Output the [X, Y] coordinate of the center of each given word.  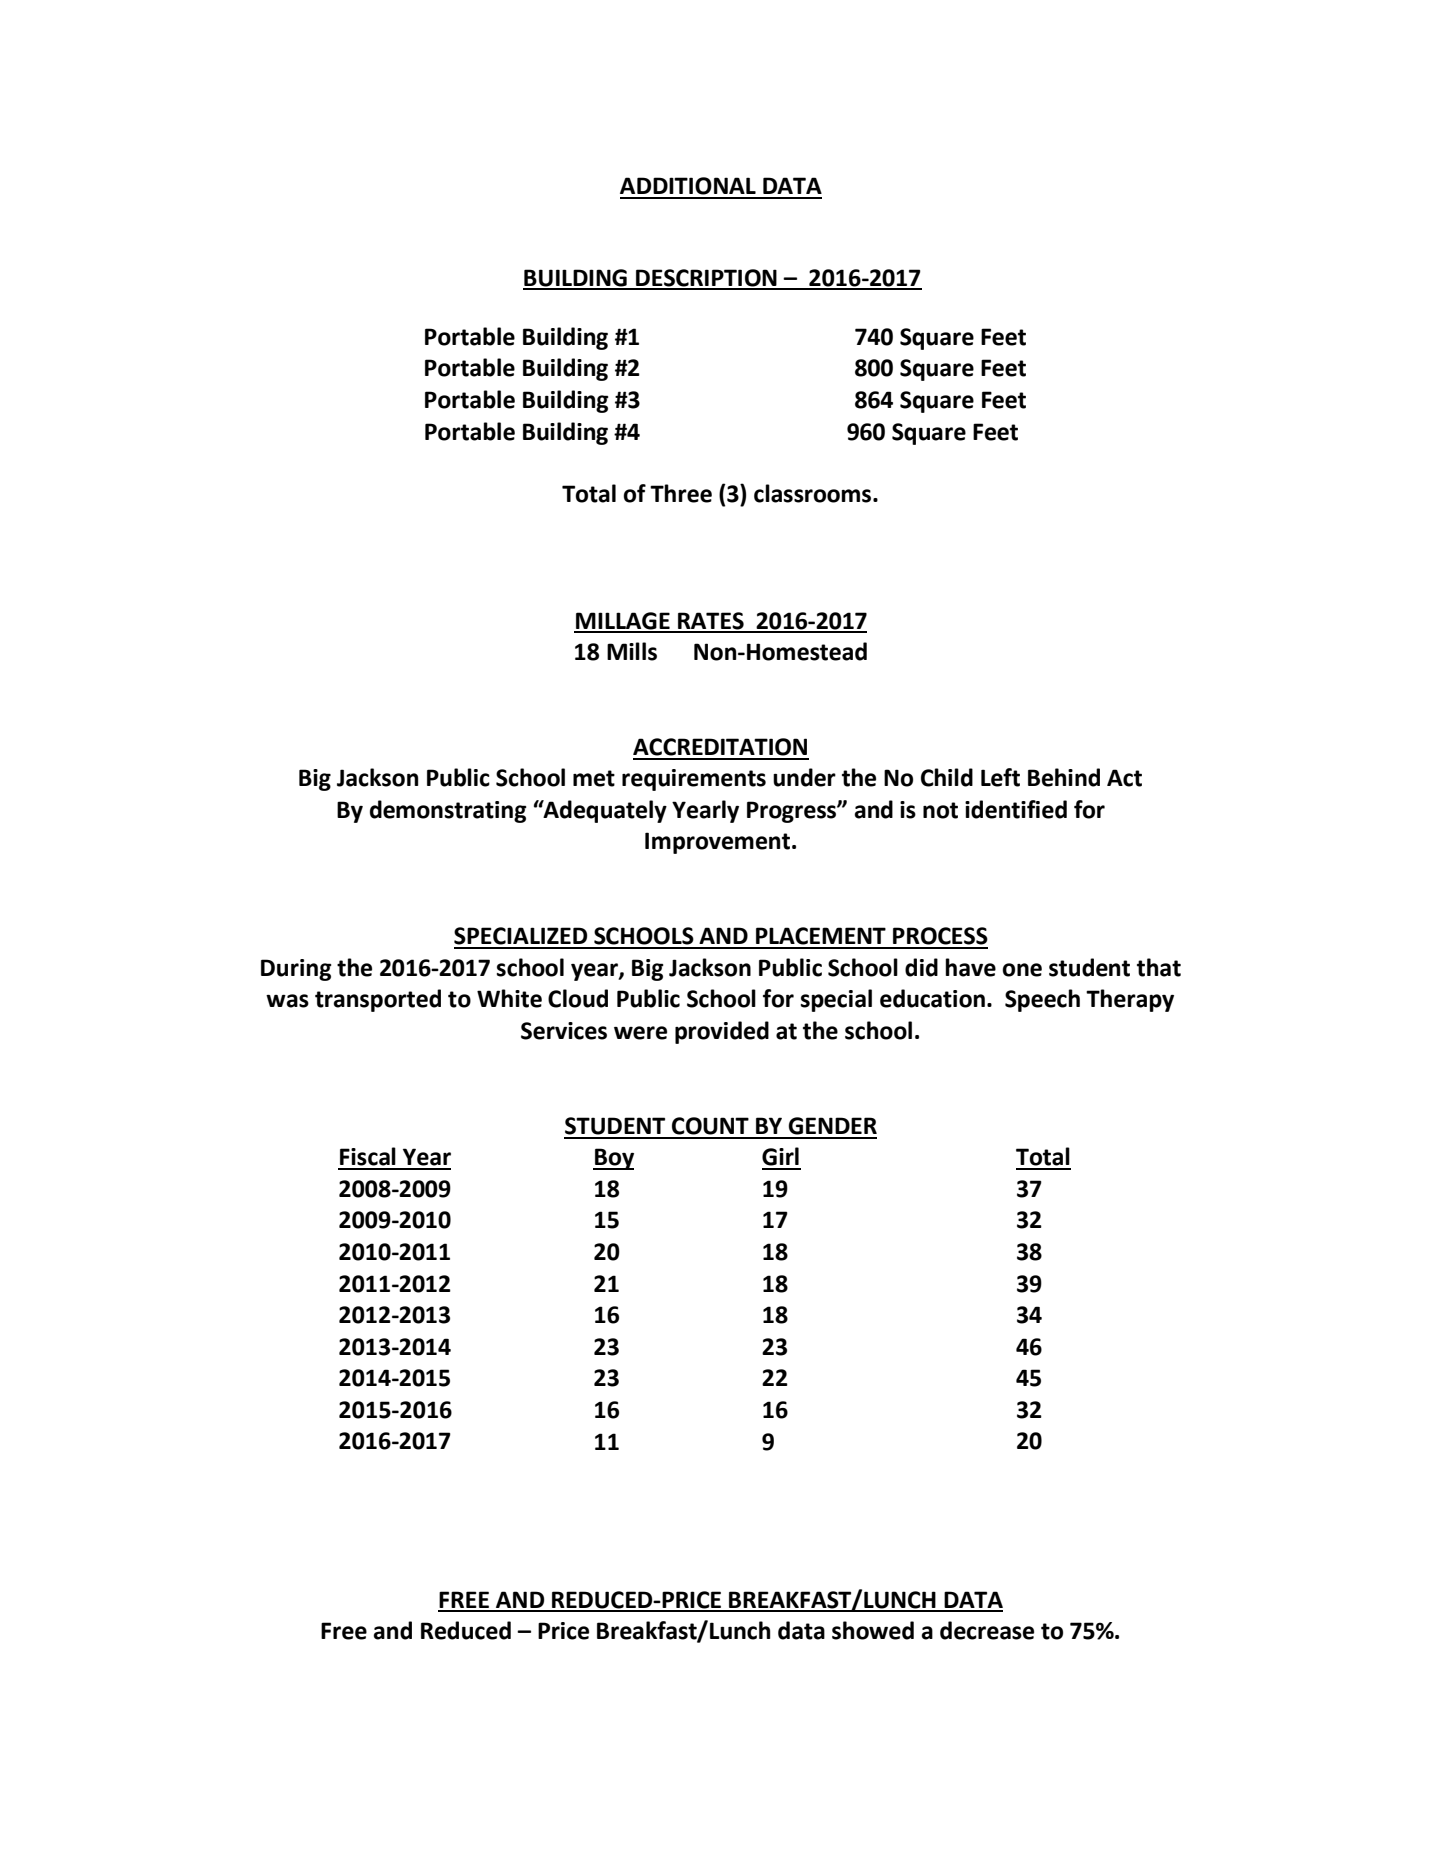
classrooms [814, 493]
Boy [613, 1159]
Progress [792, 812]
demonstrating [448, 811]
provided [722, 1032]
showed [873, 1630]
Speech [1042, 1000]
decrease [987, 1630]
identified [1016, 809]
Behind [1064, 777]
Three [681, 493]
